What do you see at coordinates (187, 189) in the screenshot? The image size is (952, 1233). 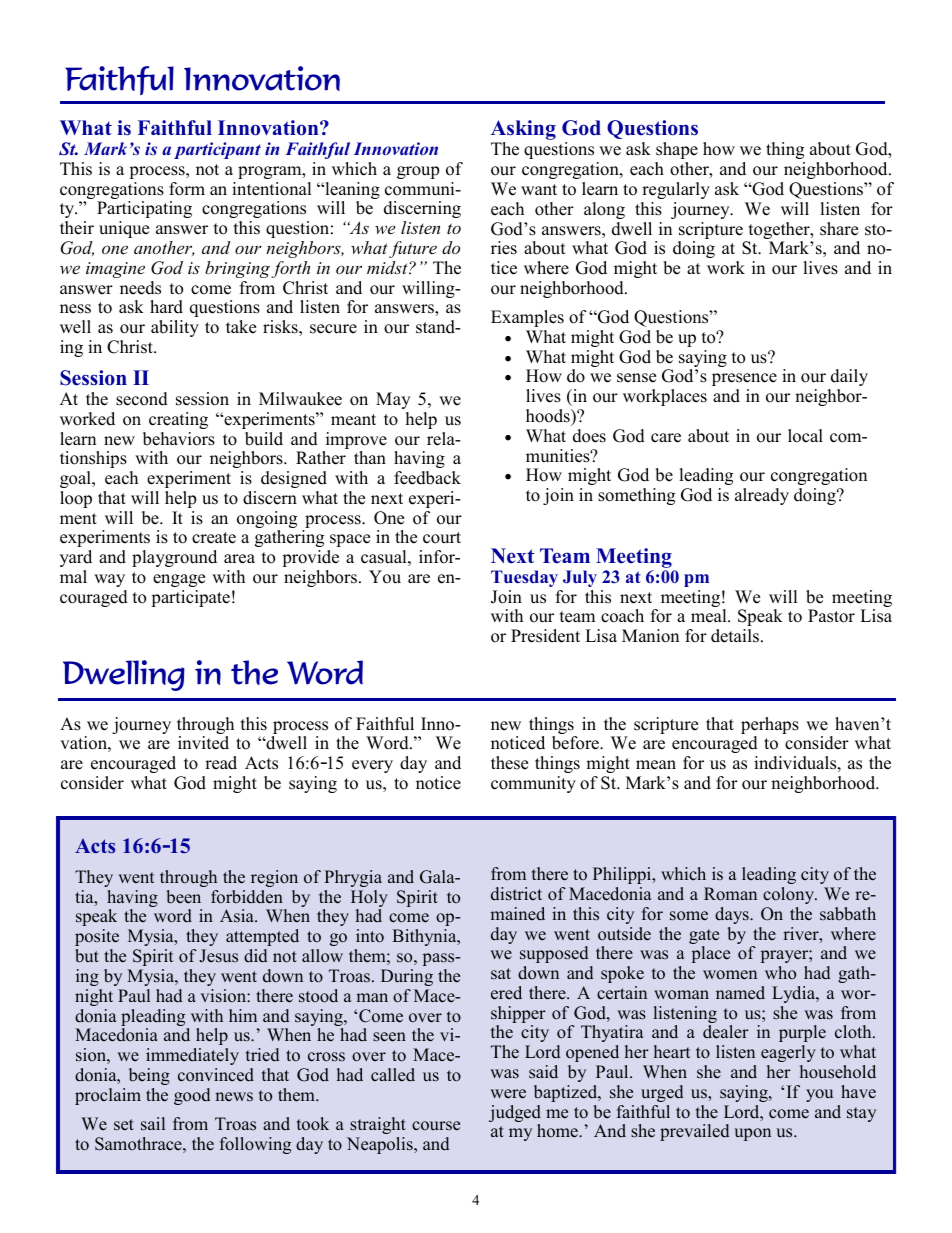 I see `form` at bounding box center [187, 189].
